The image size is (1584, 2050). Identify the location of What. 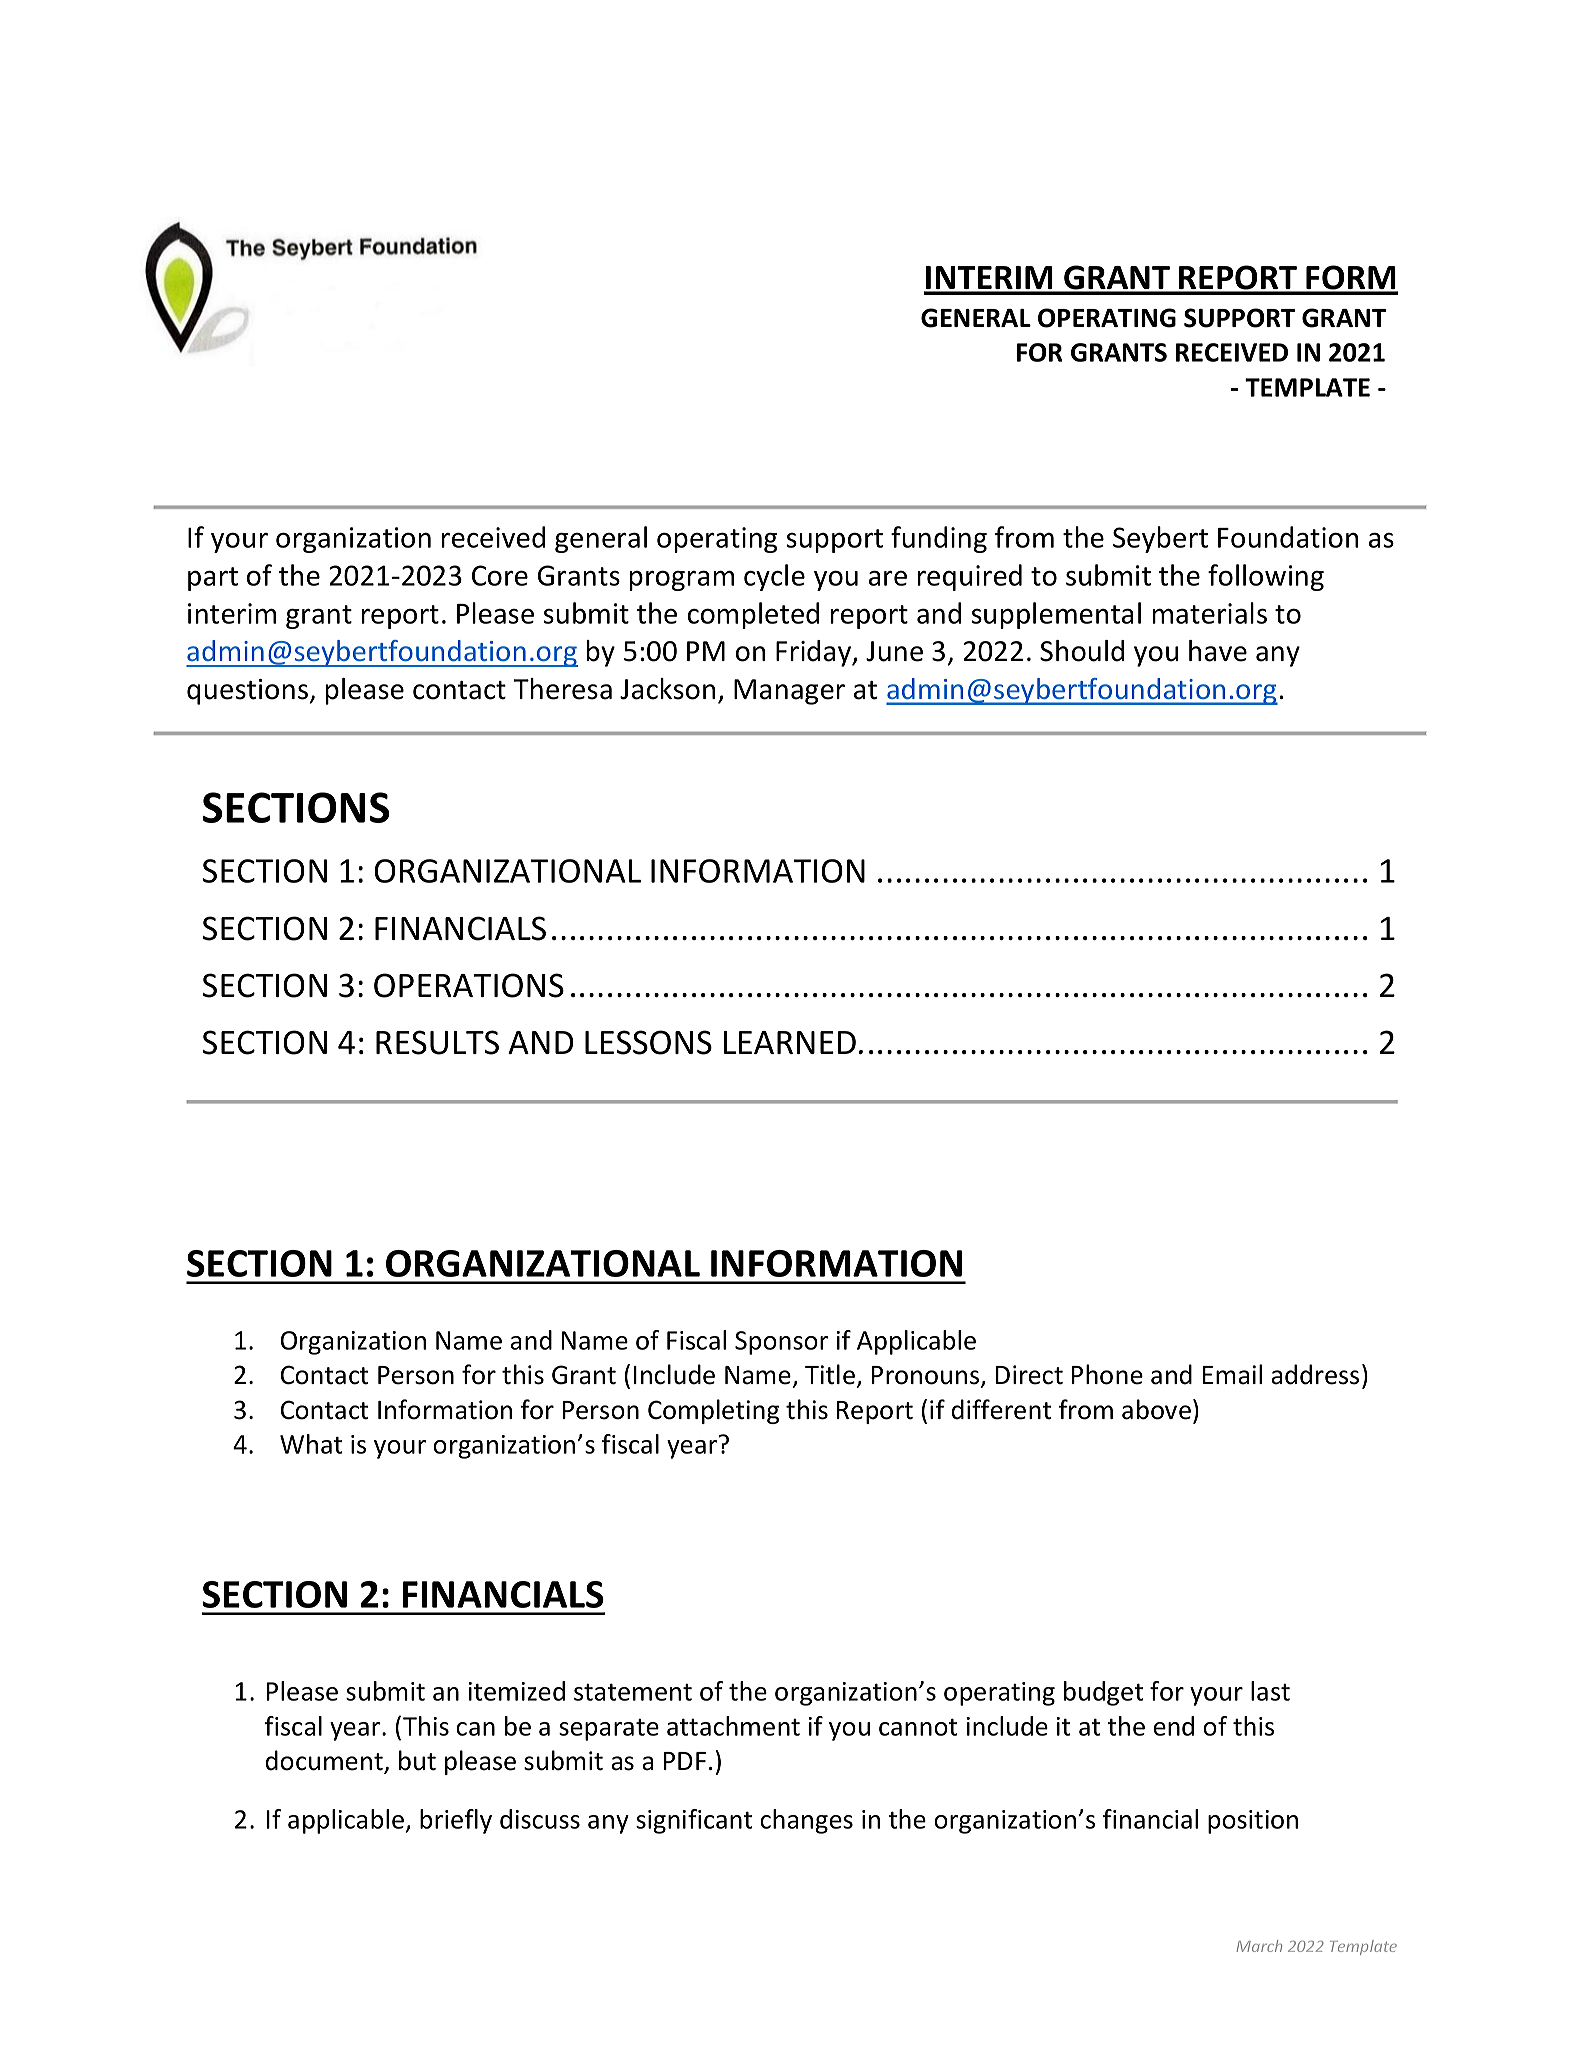
(311, 1444).
